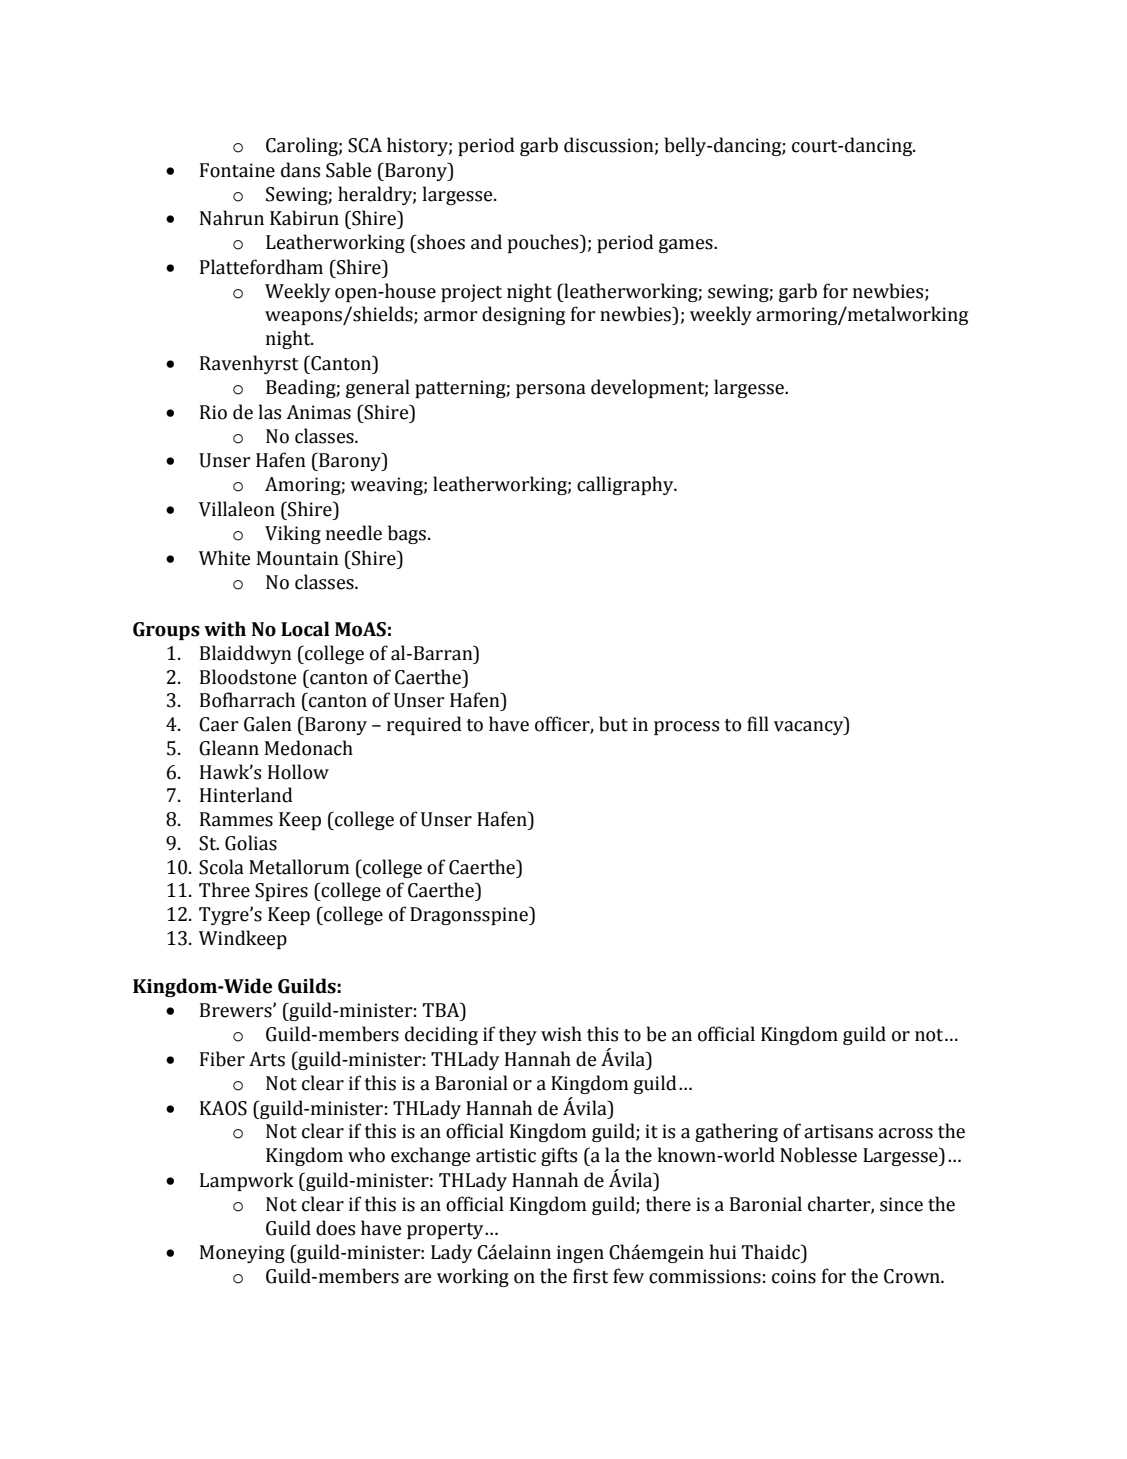 The height and width of the screenshot is (1459, 1127). What do you see at coordinates (293, 534) in the screenshot?
I see `Viking` at bounding box center [293, 534].
